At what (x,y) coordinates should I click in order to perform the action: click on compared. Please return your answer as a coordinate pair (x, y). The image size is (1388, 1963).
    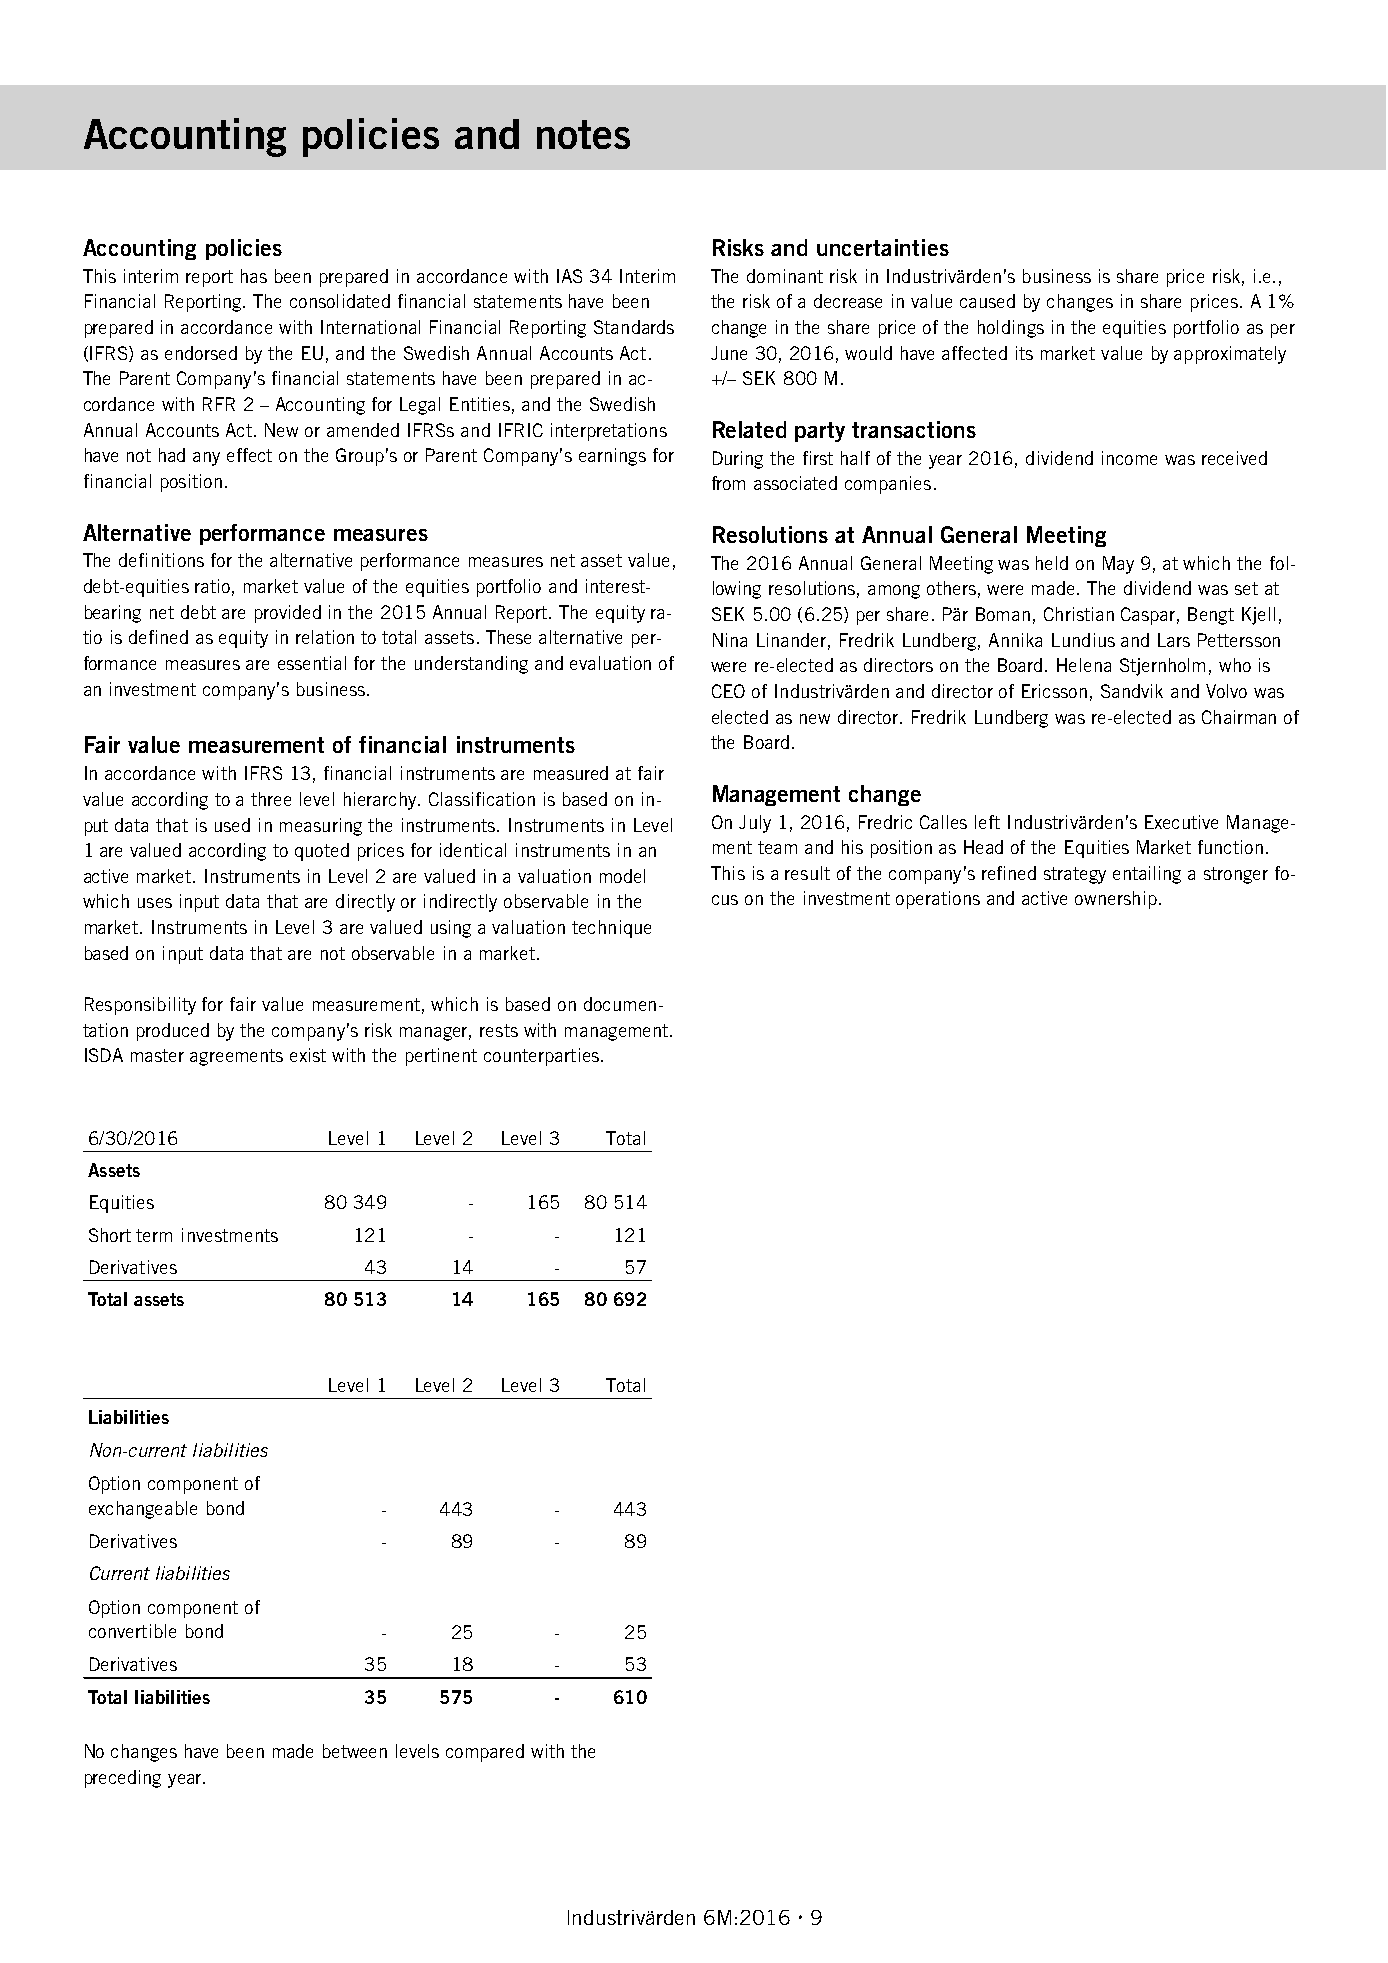
    Looking at the image, I should click on (485, 1753).
